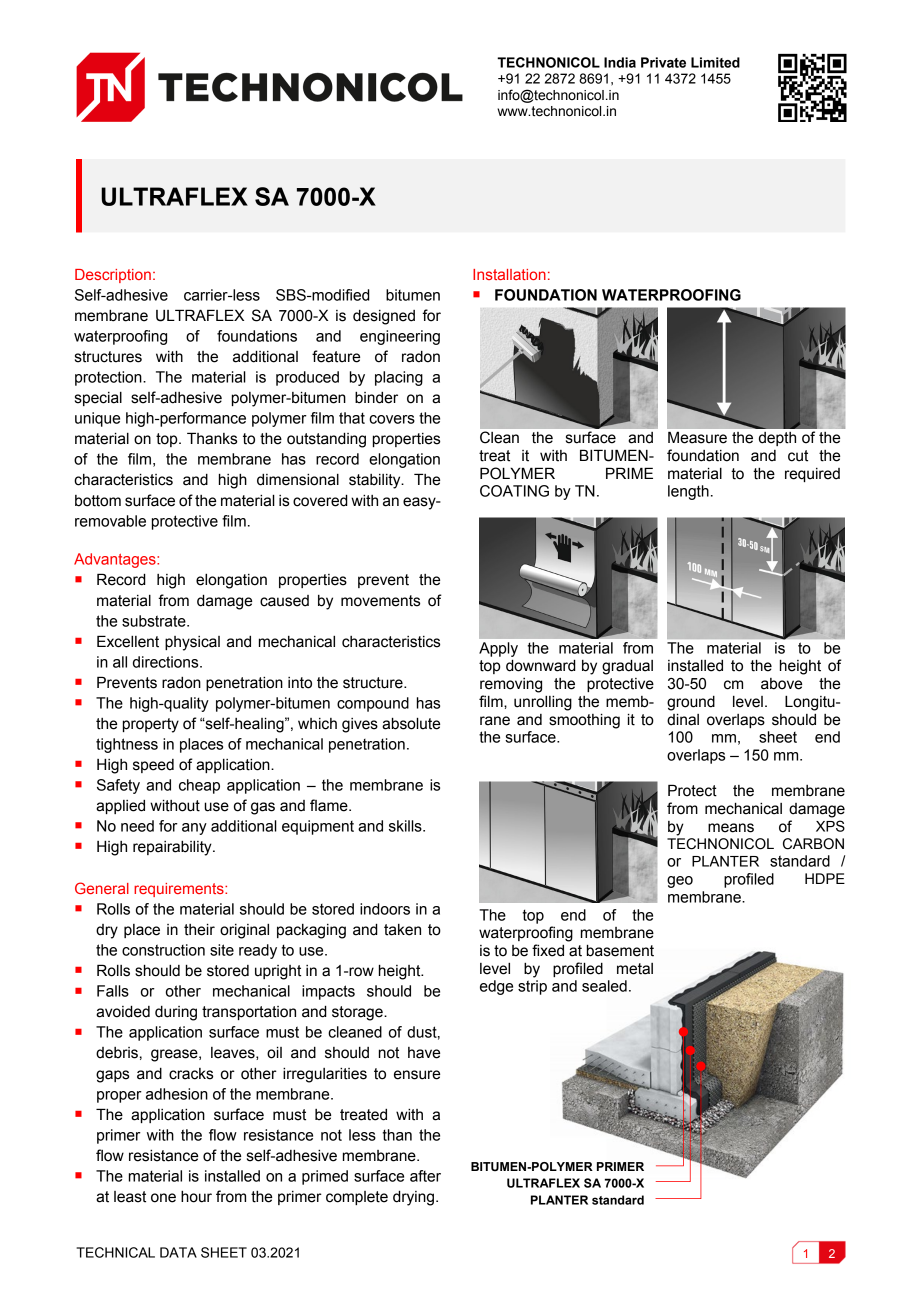 The image size is (924, 1307). Describe the element at coordinates (715, 62) in the document. I see `Limited` at that location.
